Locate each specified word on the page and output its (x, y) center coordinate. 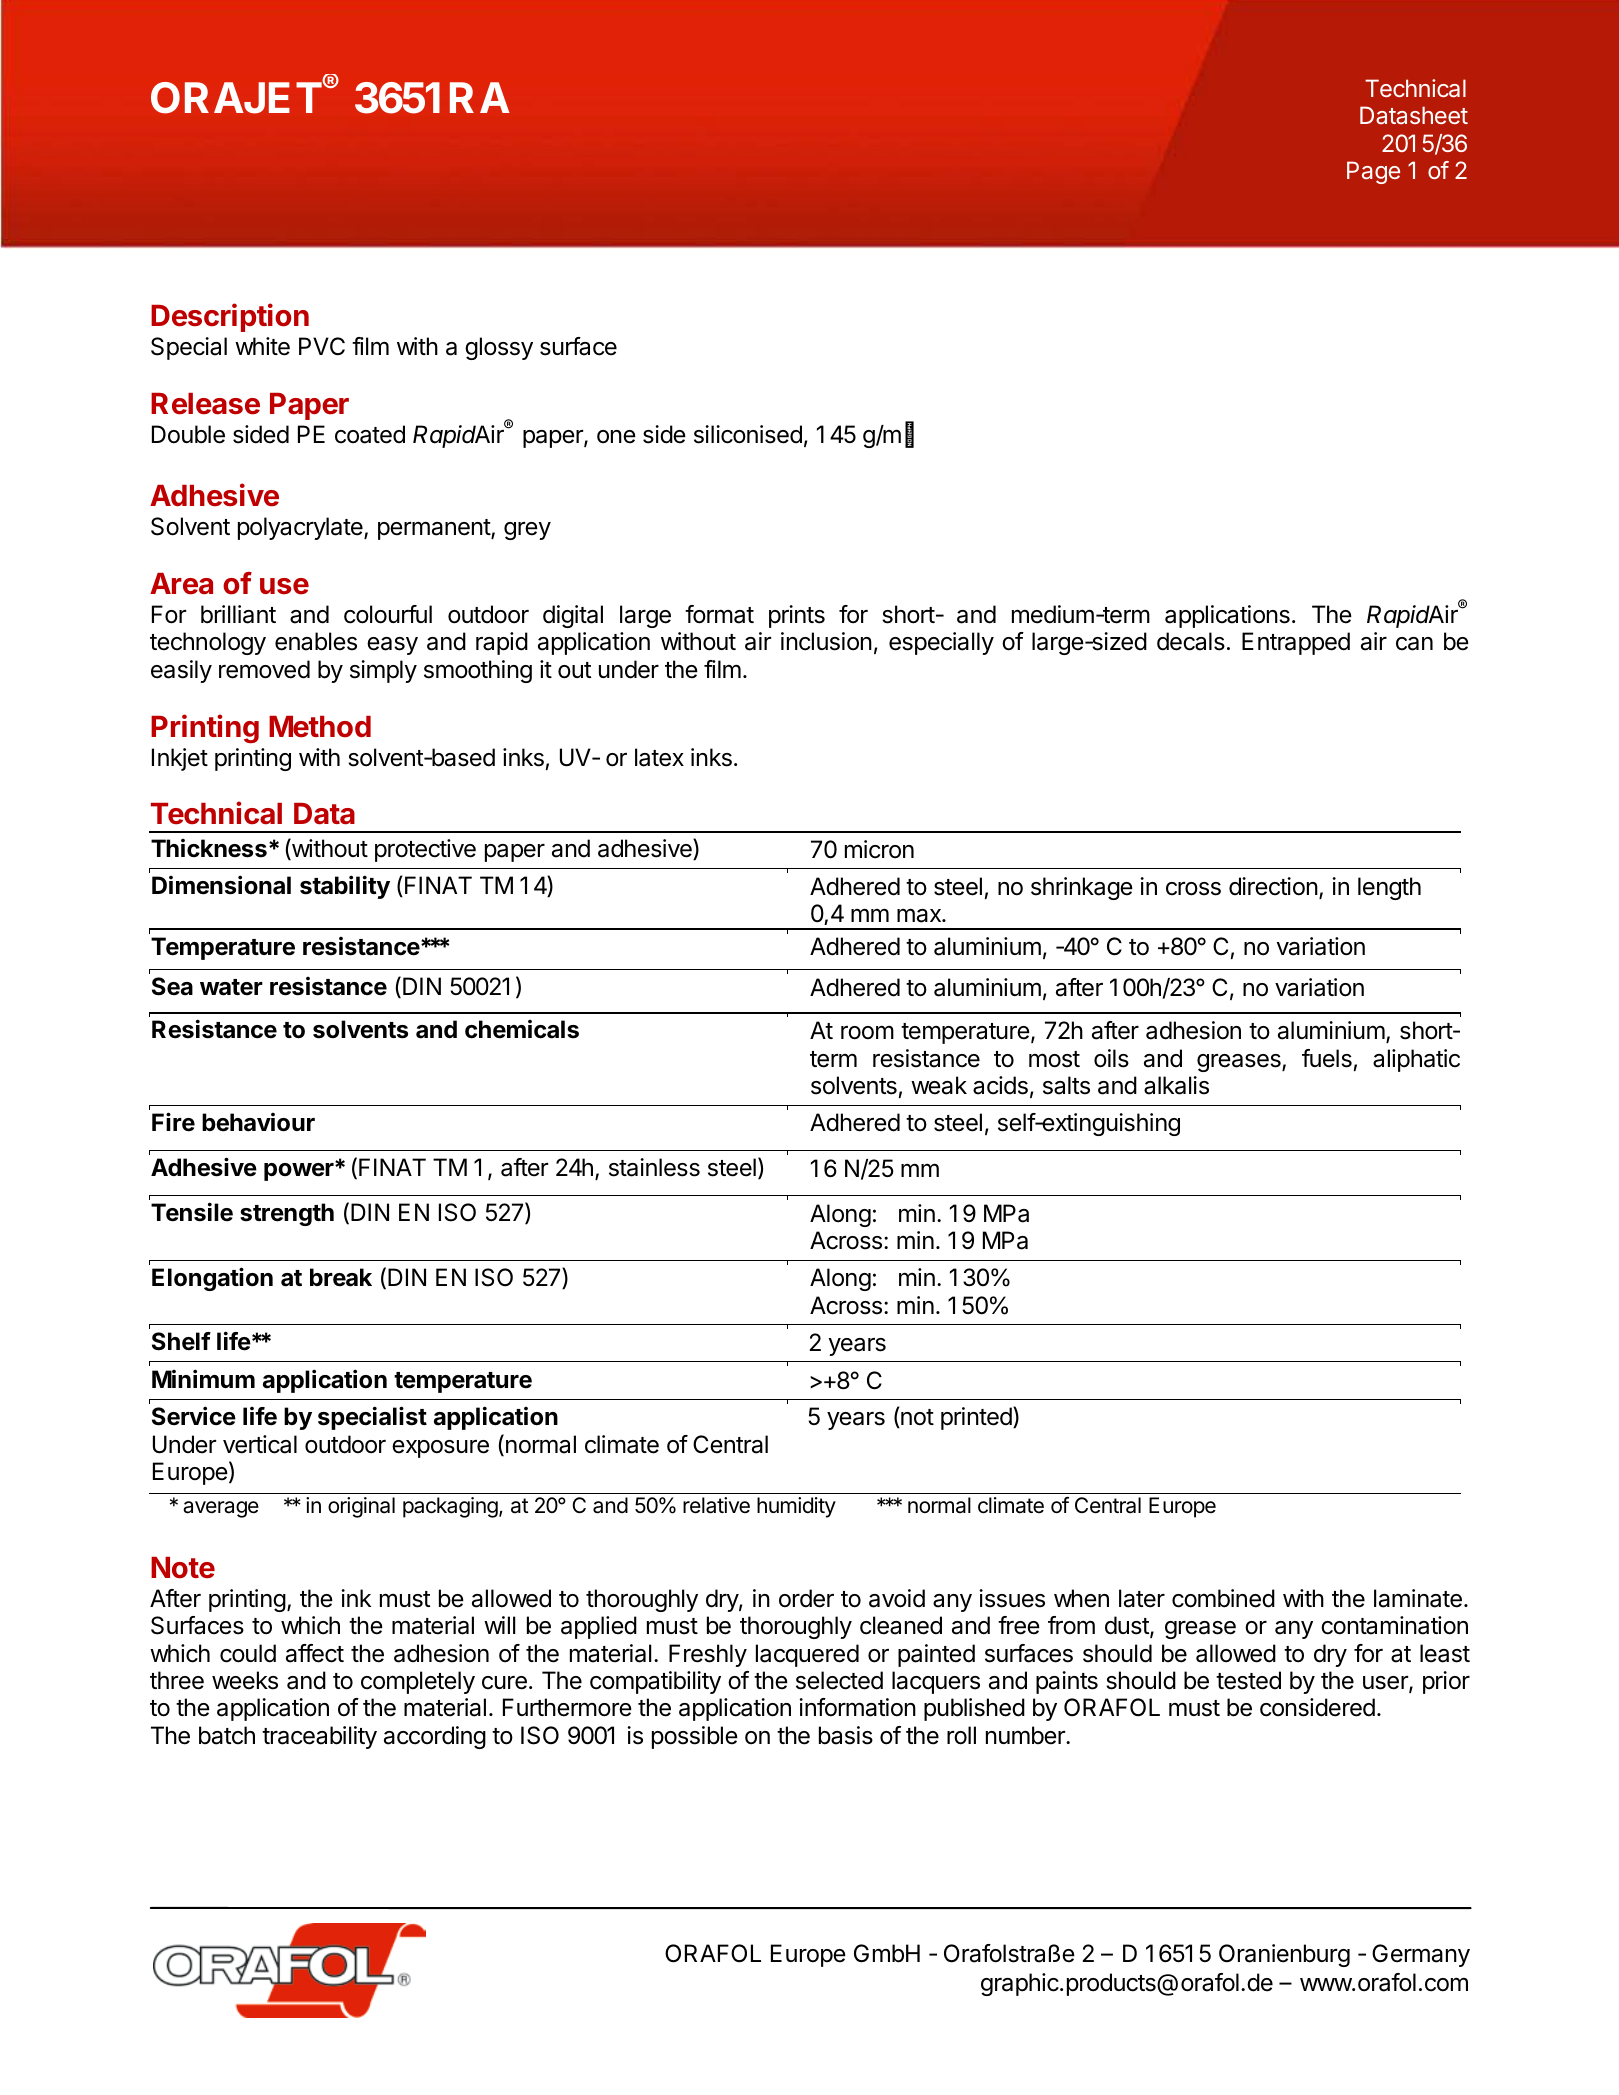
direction (1273, 886)
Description (230, 317)
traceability (319, 1737)
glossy (499, 348)
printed (976, 1418)
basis (846, 1735)
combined (1223, 1598)
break (341, 1277)
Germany (1421, 1955)
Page (1373, 172)
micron (879, 849)
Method (320, 727)
